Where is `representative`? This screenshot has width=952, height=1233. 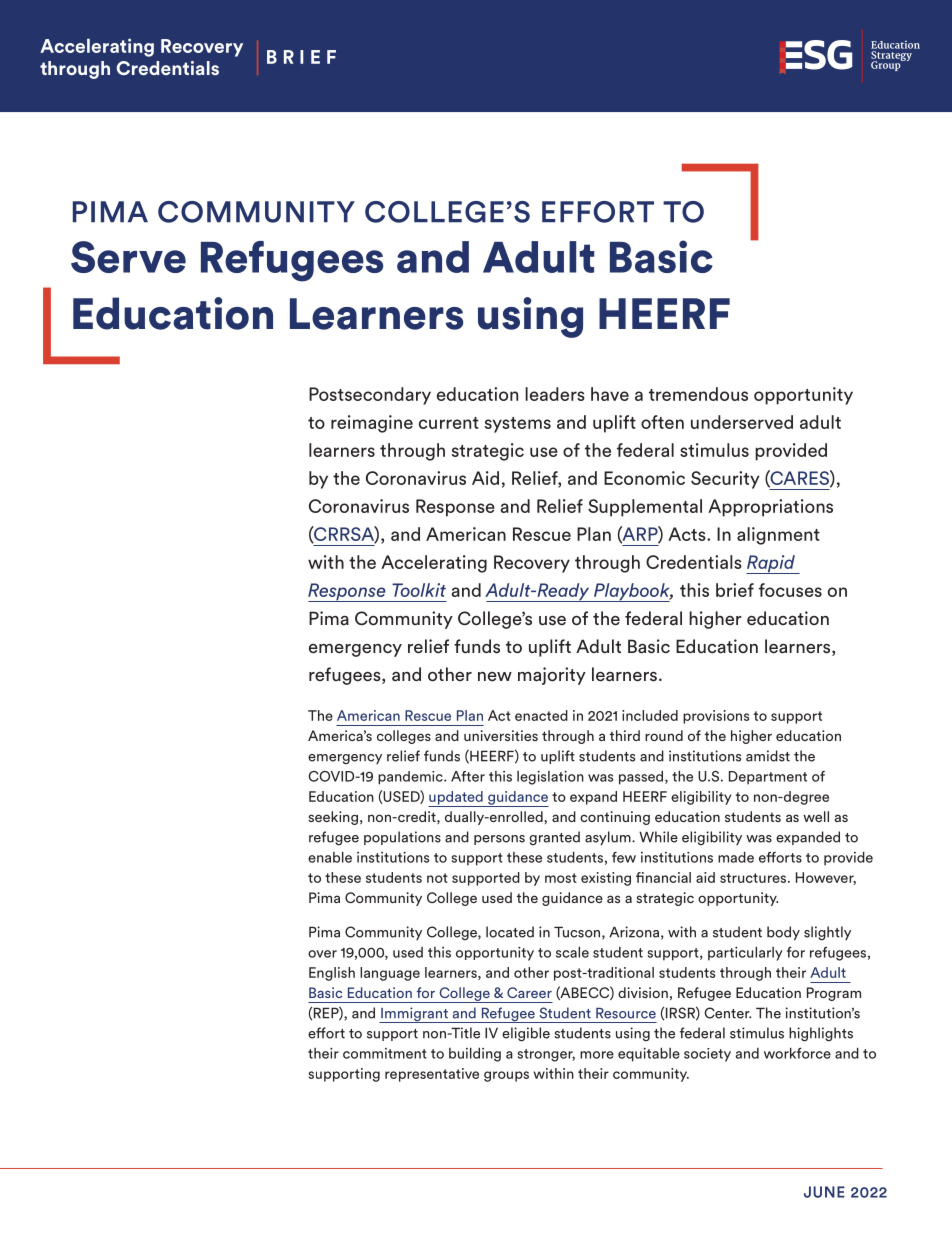
representative is located at coordinates (432, 1075).
